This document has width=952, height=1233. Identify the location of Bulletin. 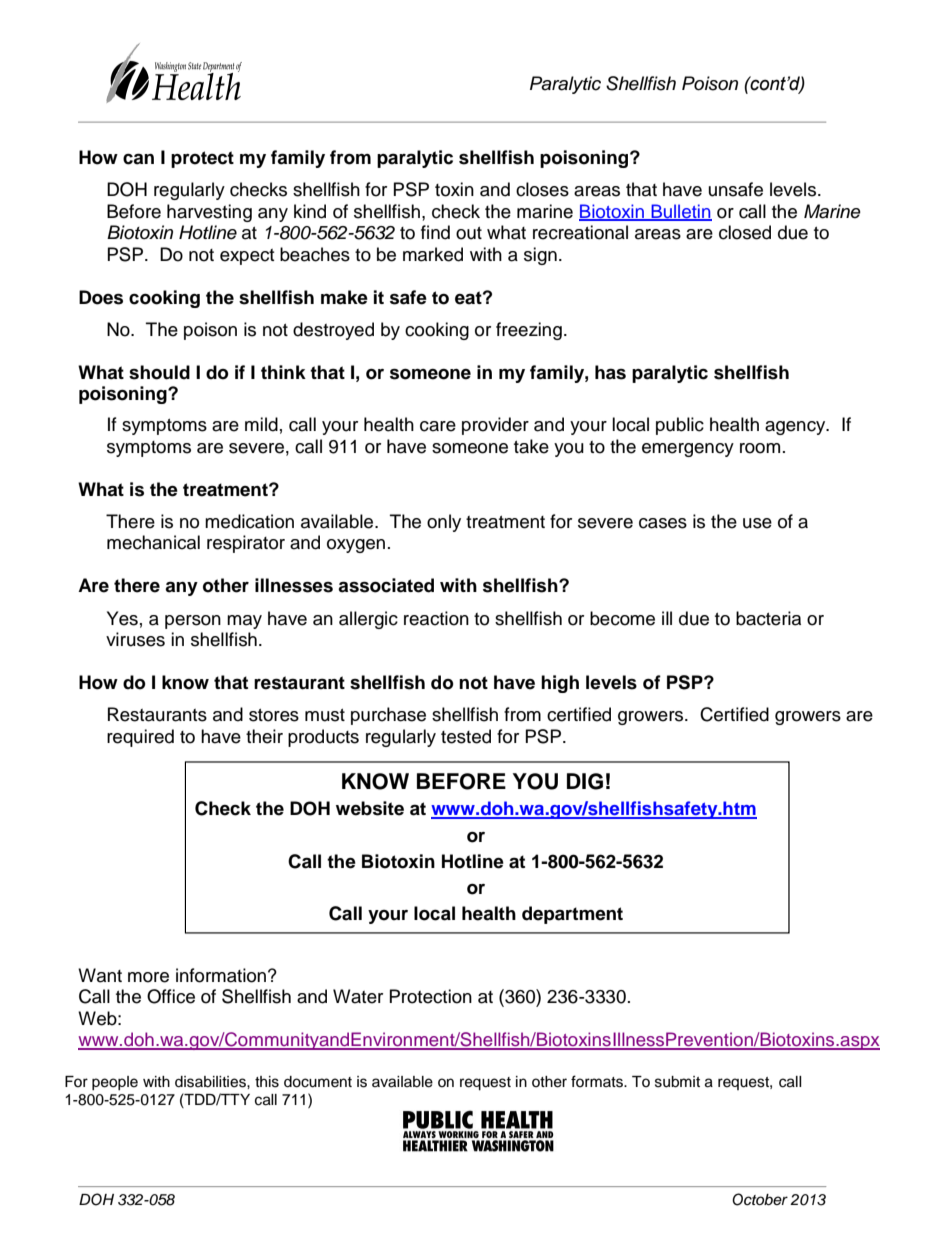
(680, 212).
